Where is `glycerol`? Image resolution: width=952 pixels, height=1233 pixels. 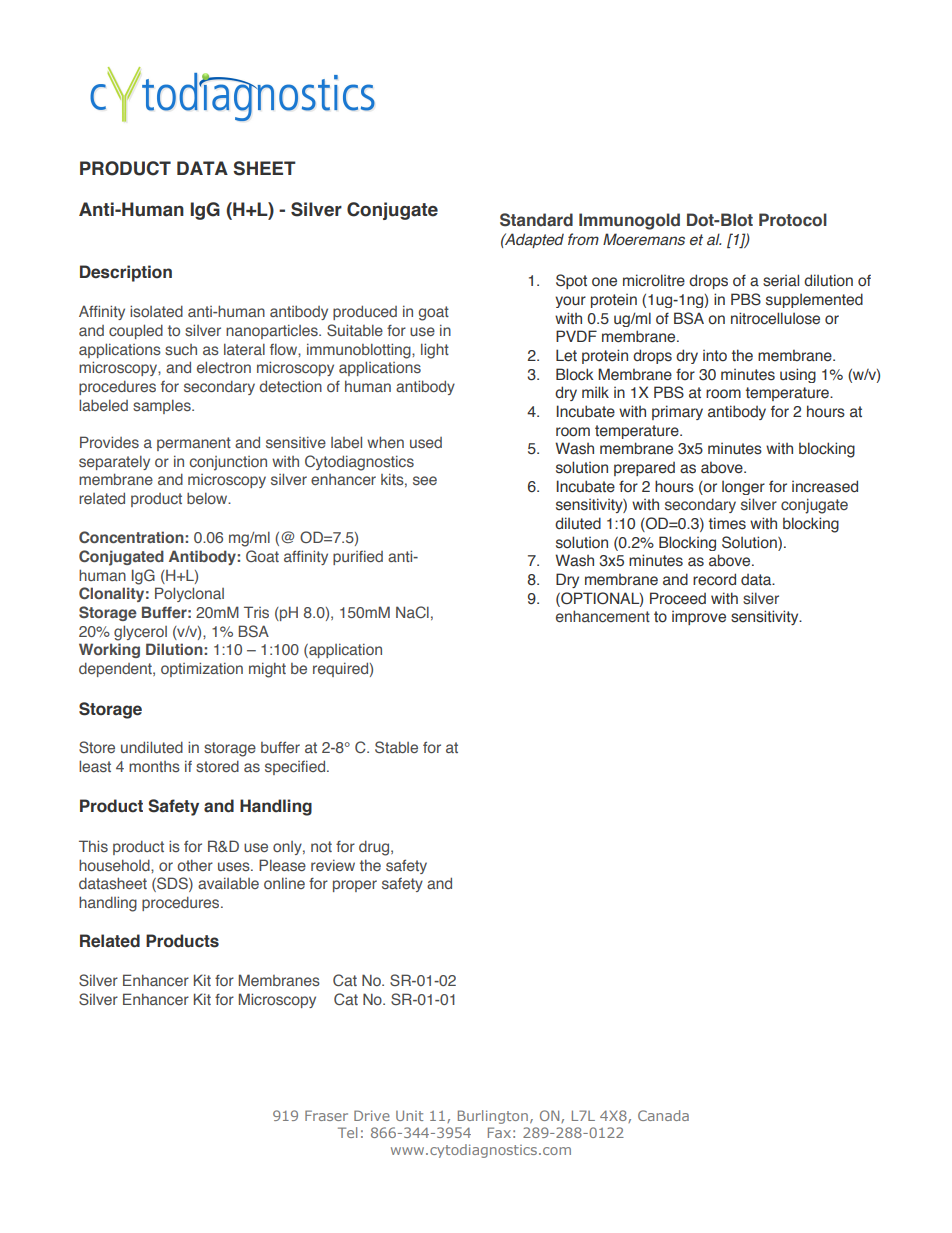
glycerol is located at coordinates (140, 633).
